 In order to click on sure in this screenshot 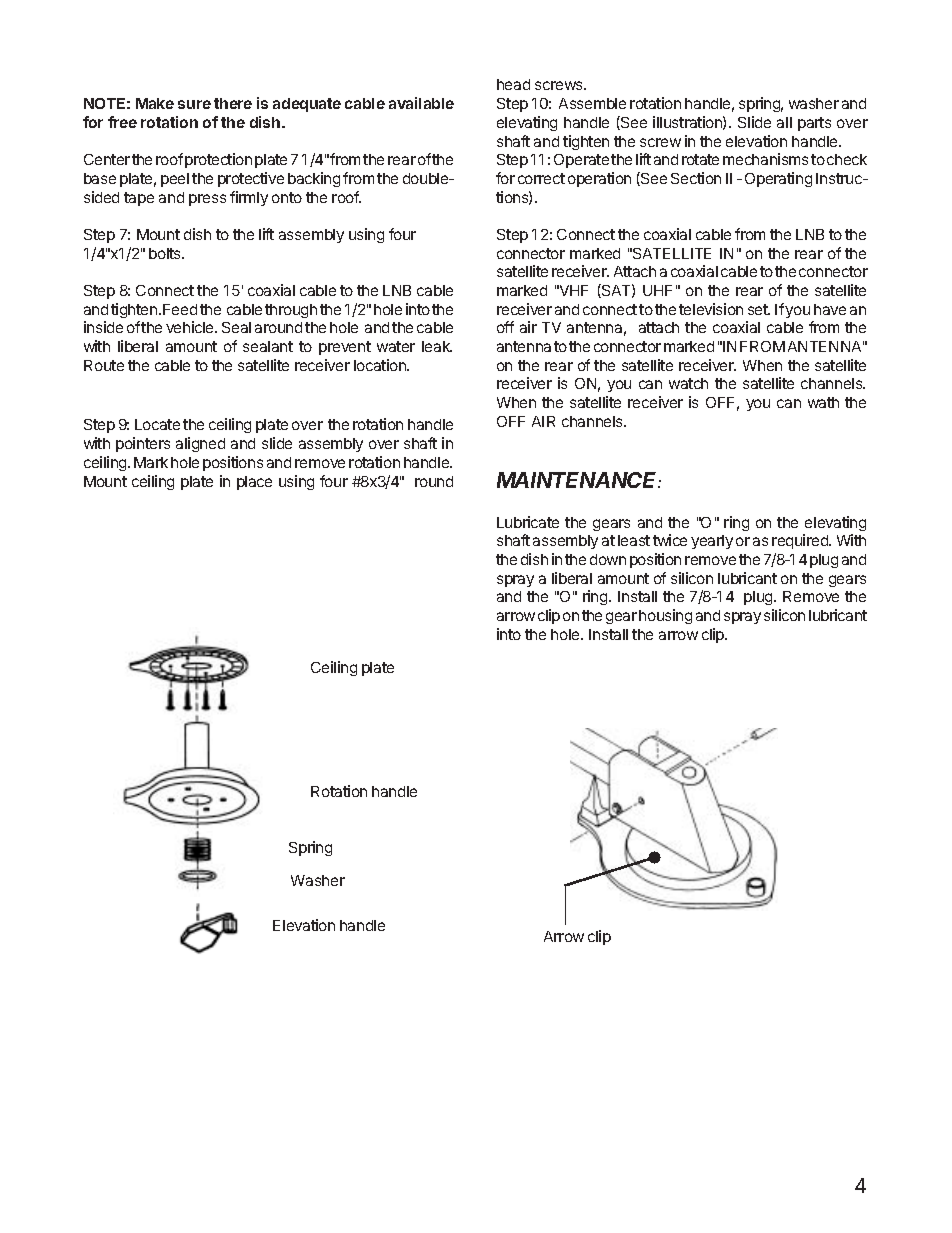, I will do `click(194, 104)`.
